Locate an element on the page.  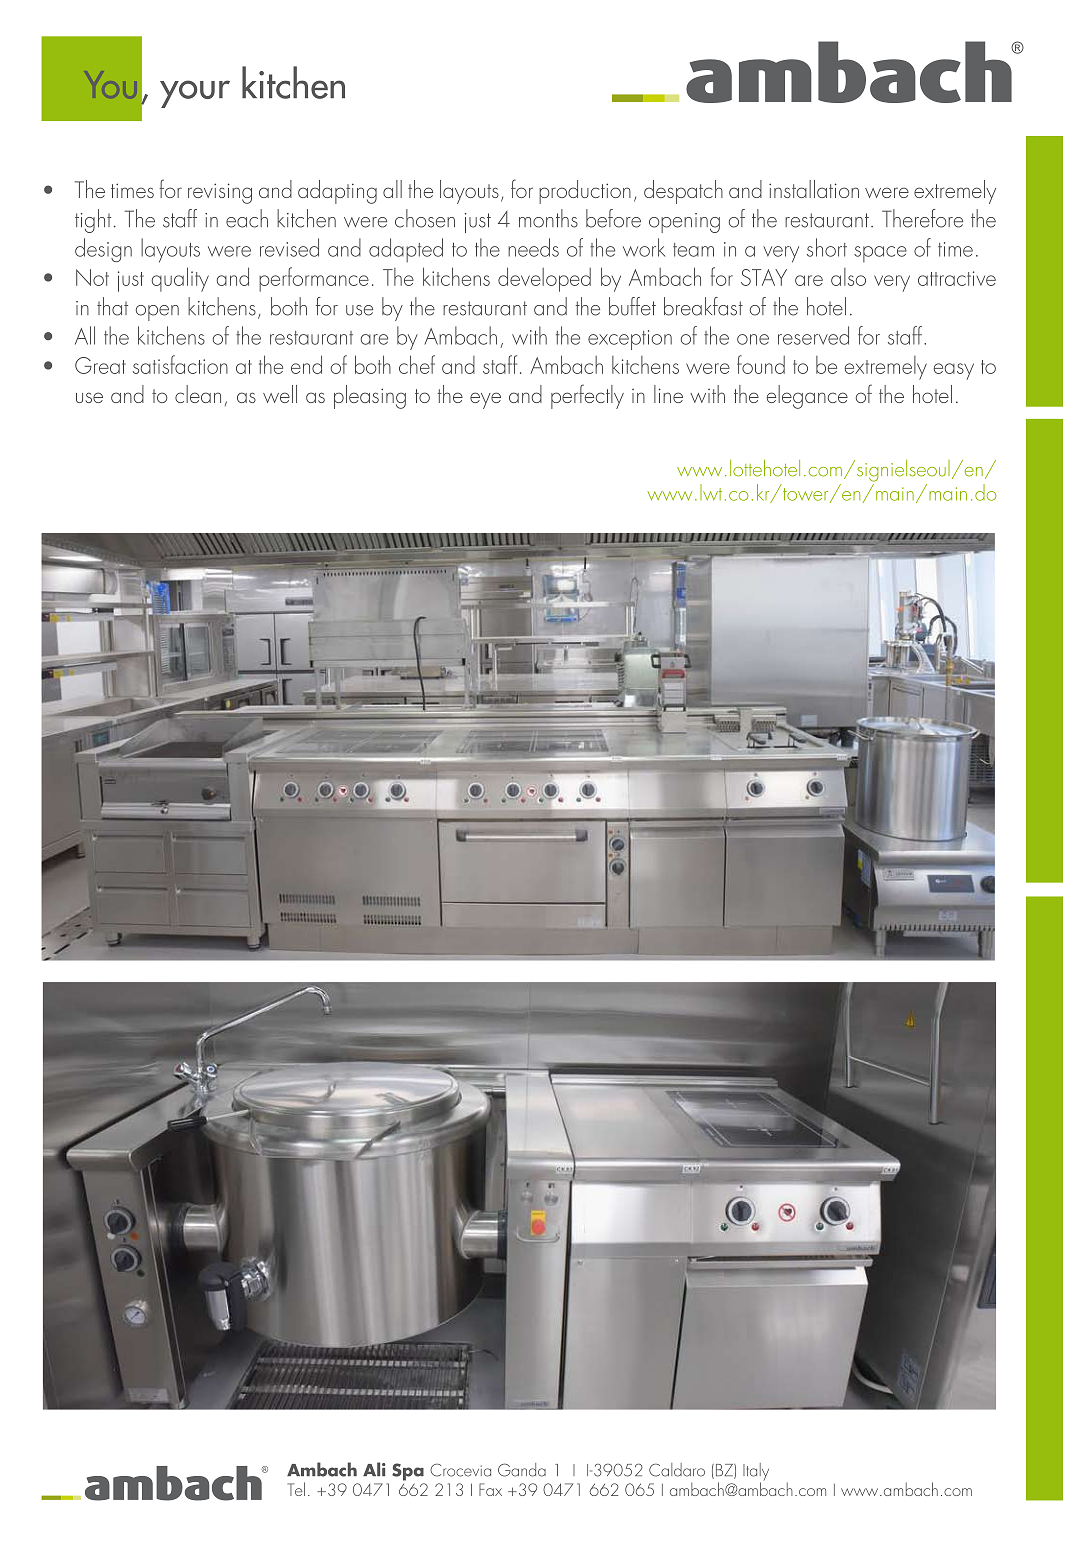
elegance is located at coordinates (807, 397).
